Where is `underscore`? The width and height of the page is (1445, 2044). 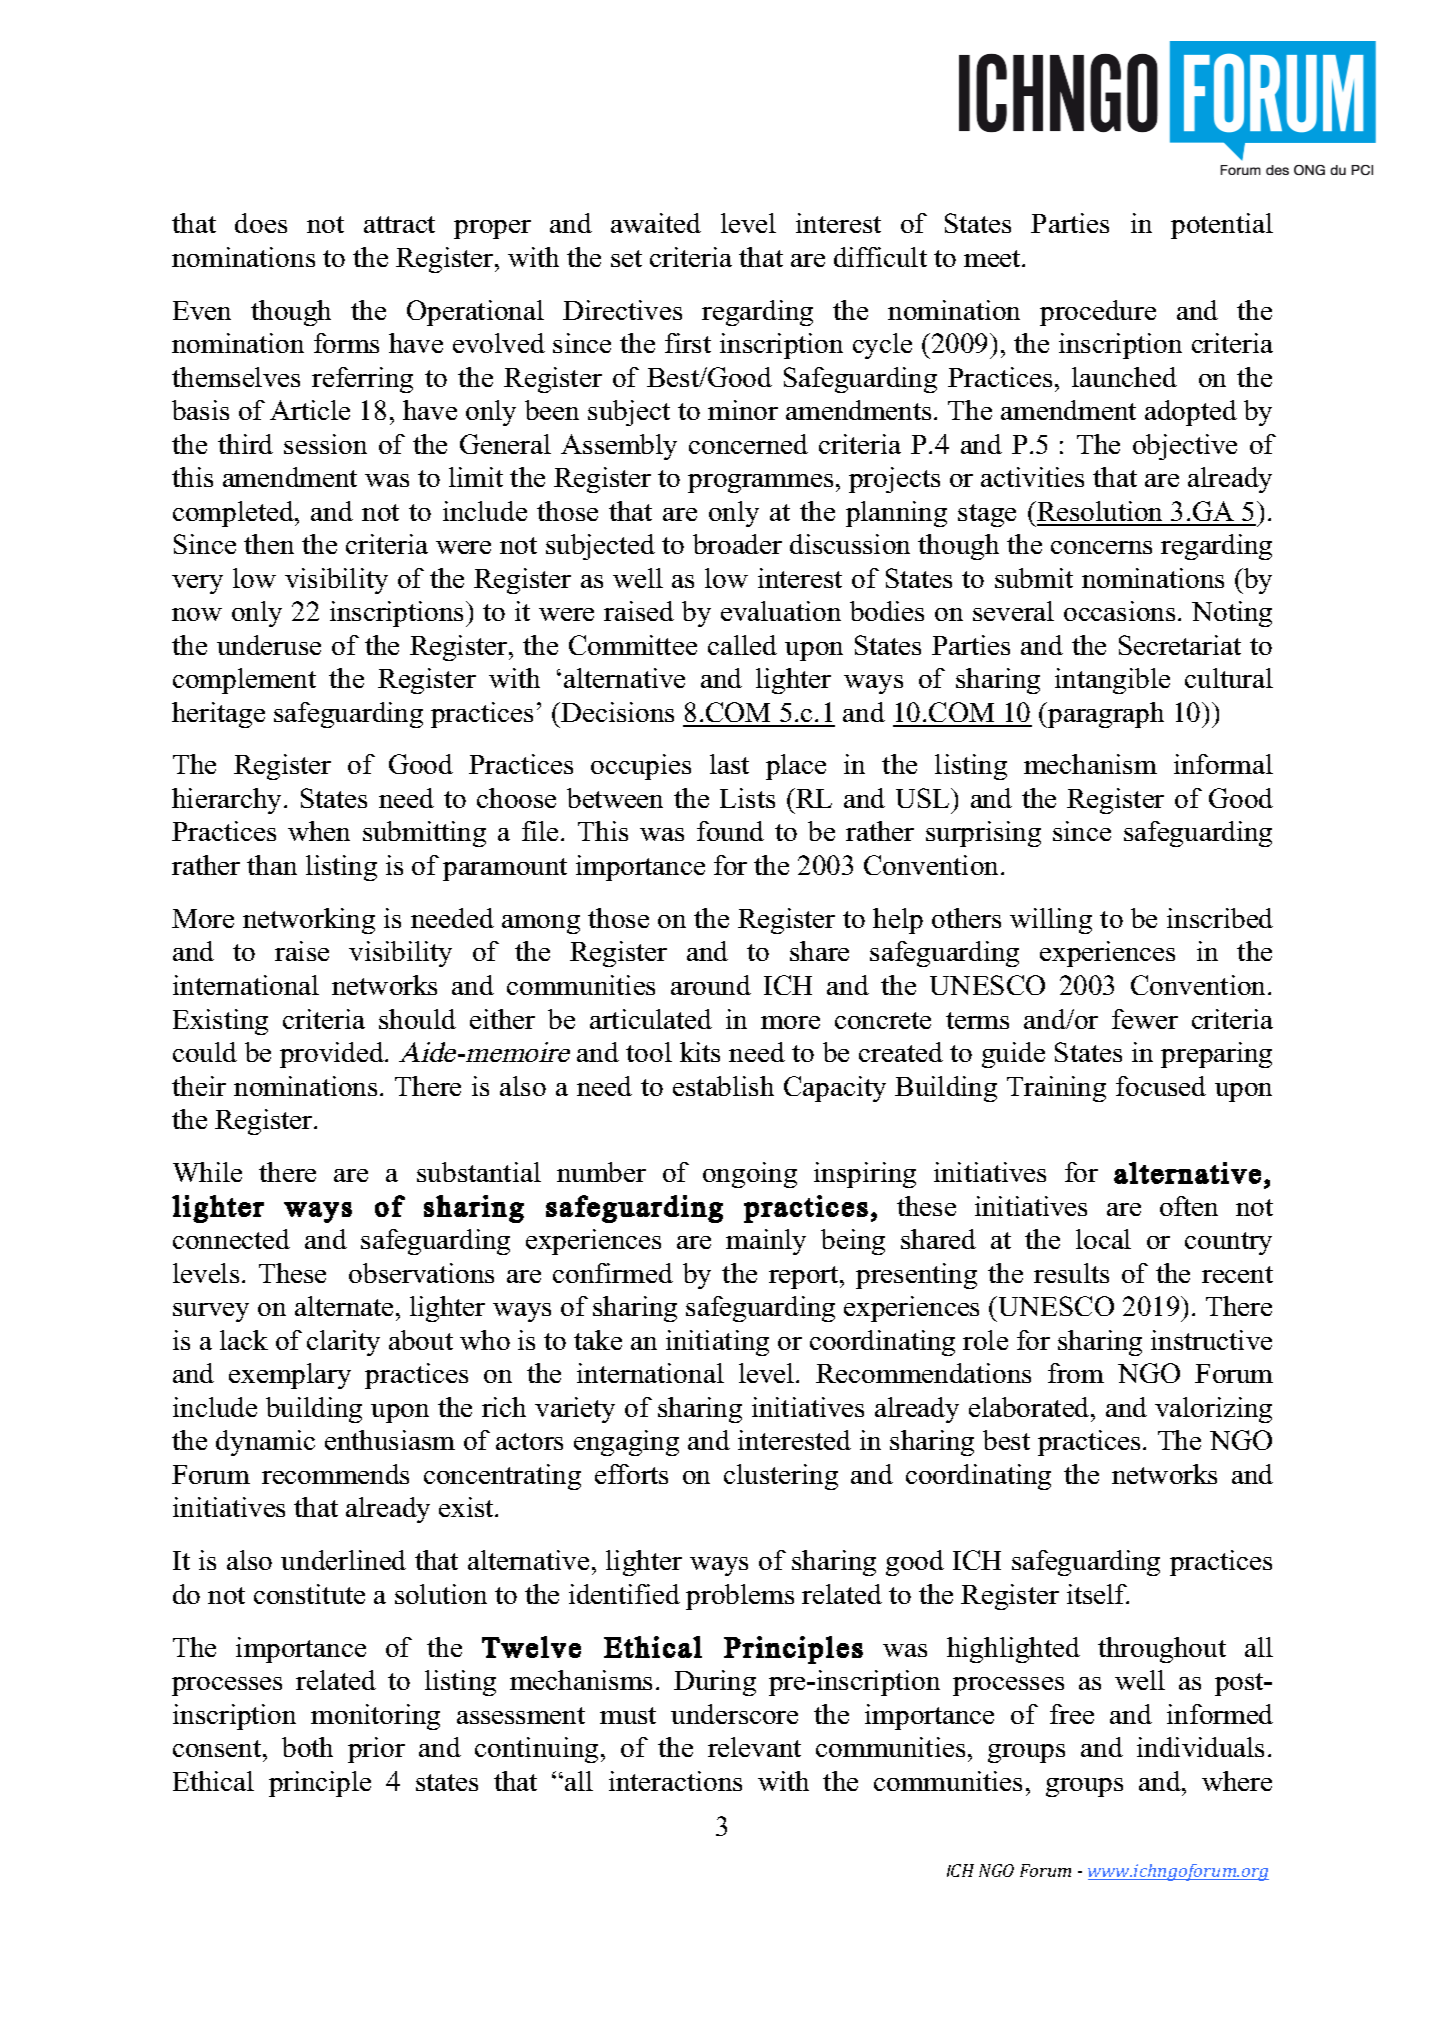 underscore is located at coordinates (734, 1714).
